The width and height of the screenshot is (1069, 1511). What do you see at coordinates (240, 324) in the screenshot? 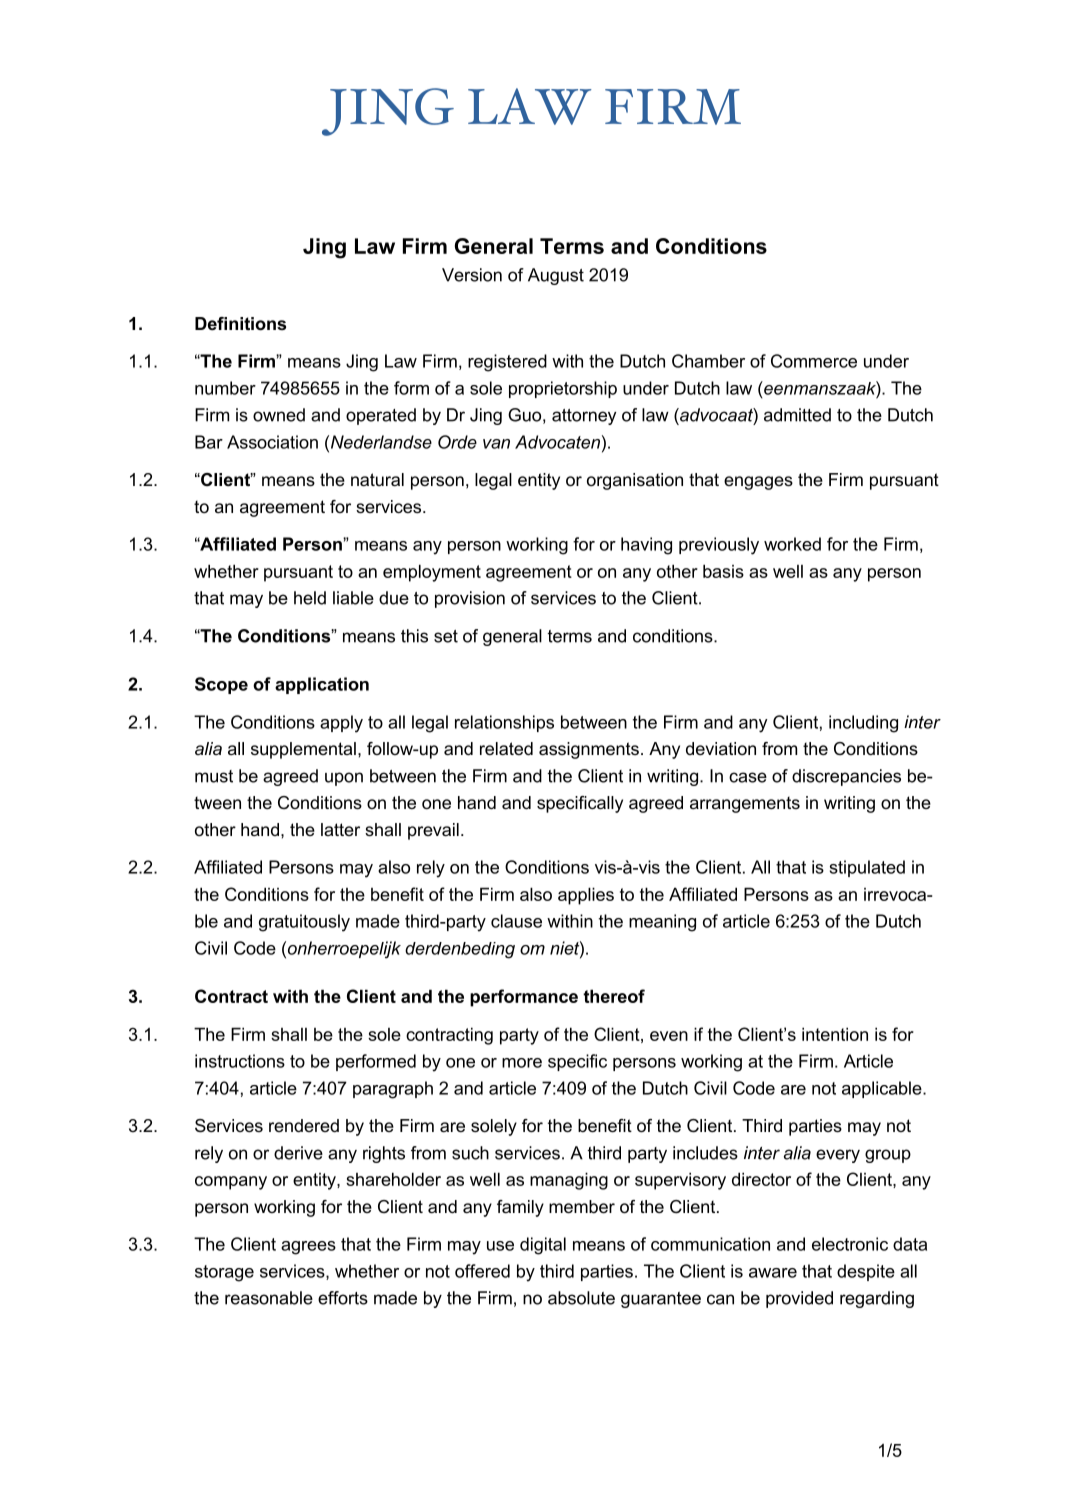
I see `Definitions` at bounding box center [240, 324].
